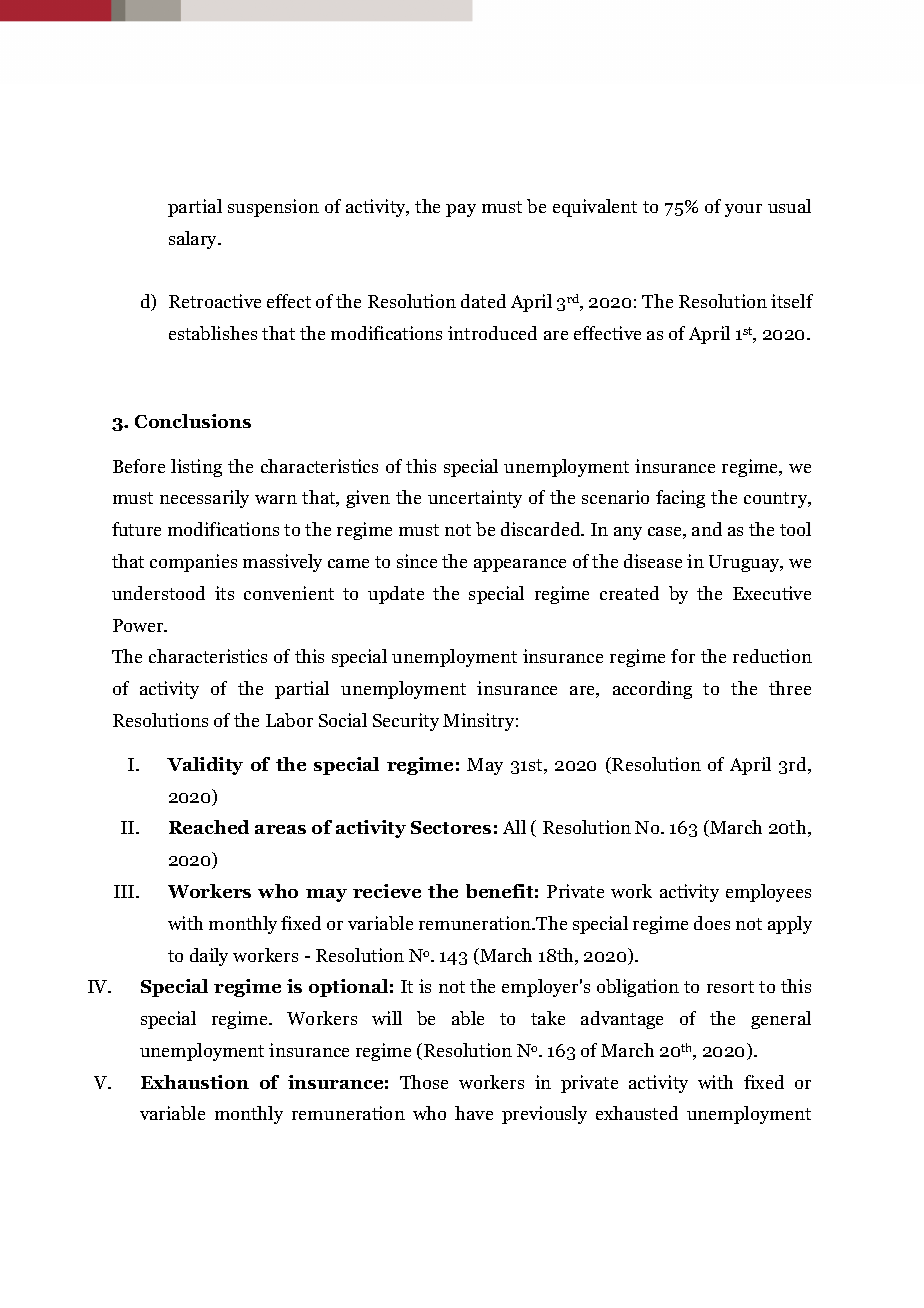 This screenshot has height=1308, width=924. I want to click on Security, so click(406, 722).
